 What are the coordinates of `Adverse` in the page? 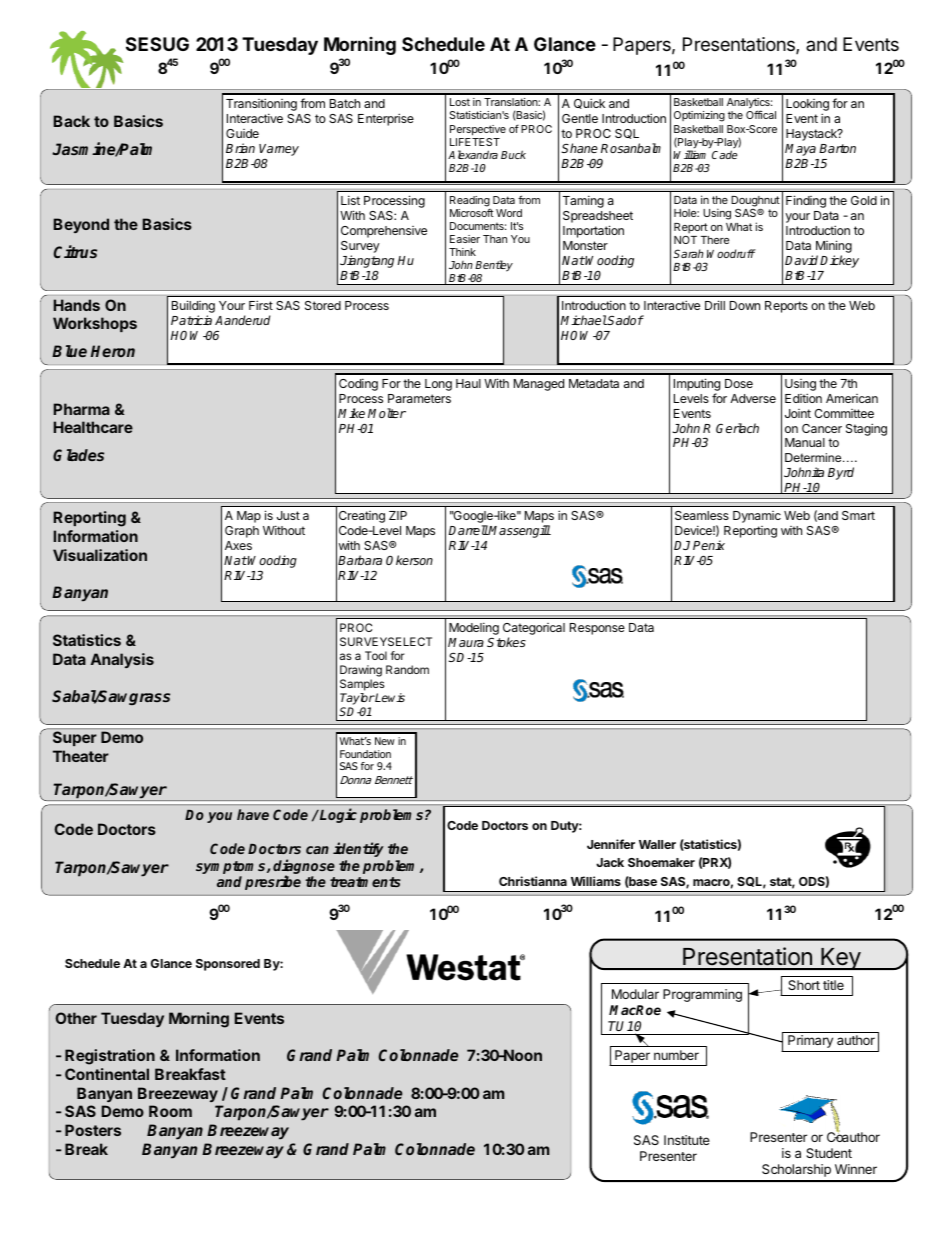 It's located at (753, 398).
